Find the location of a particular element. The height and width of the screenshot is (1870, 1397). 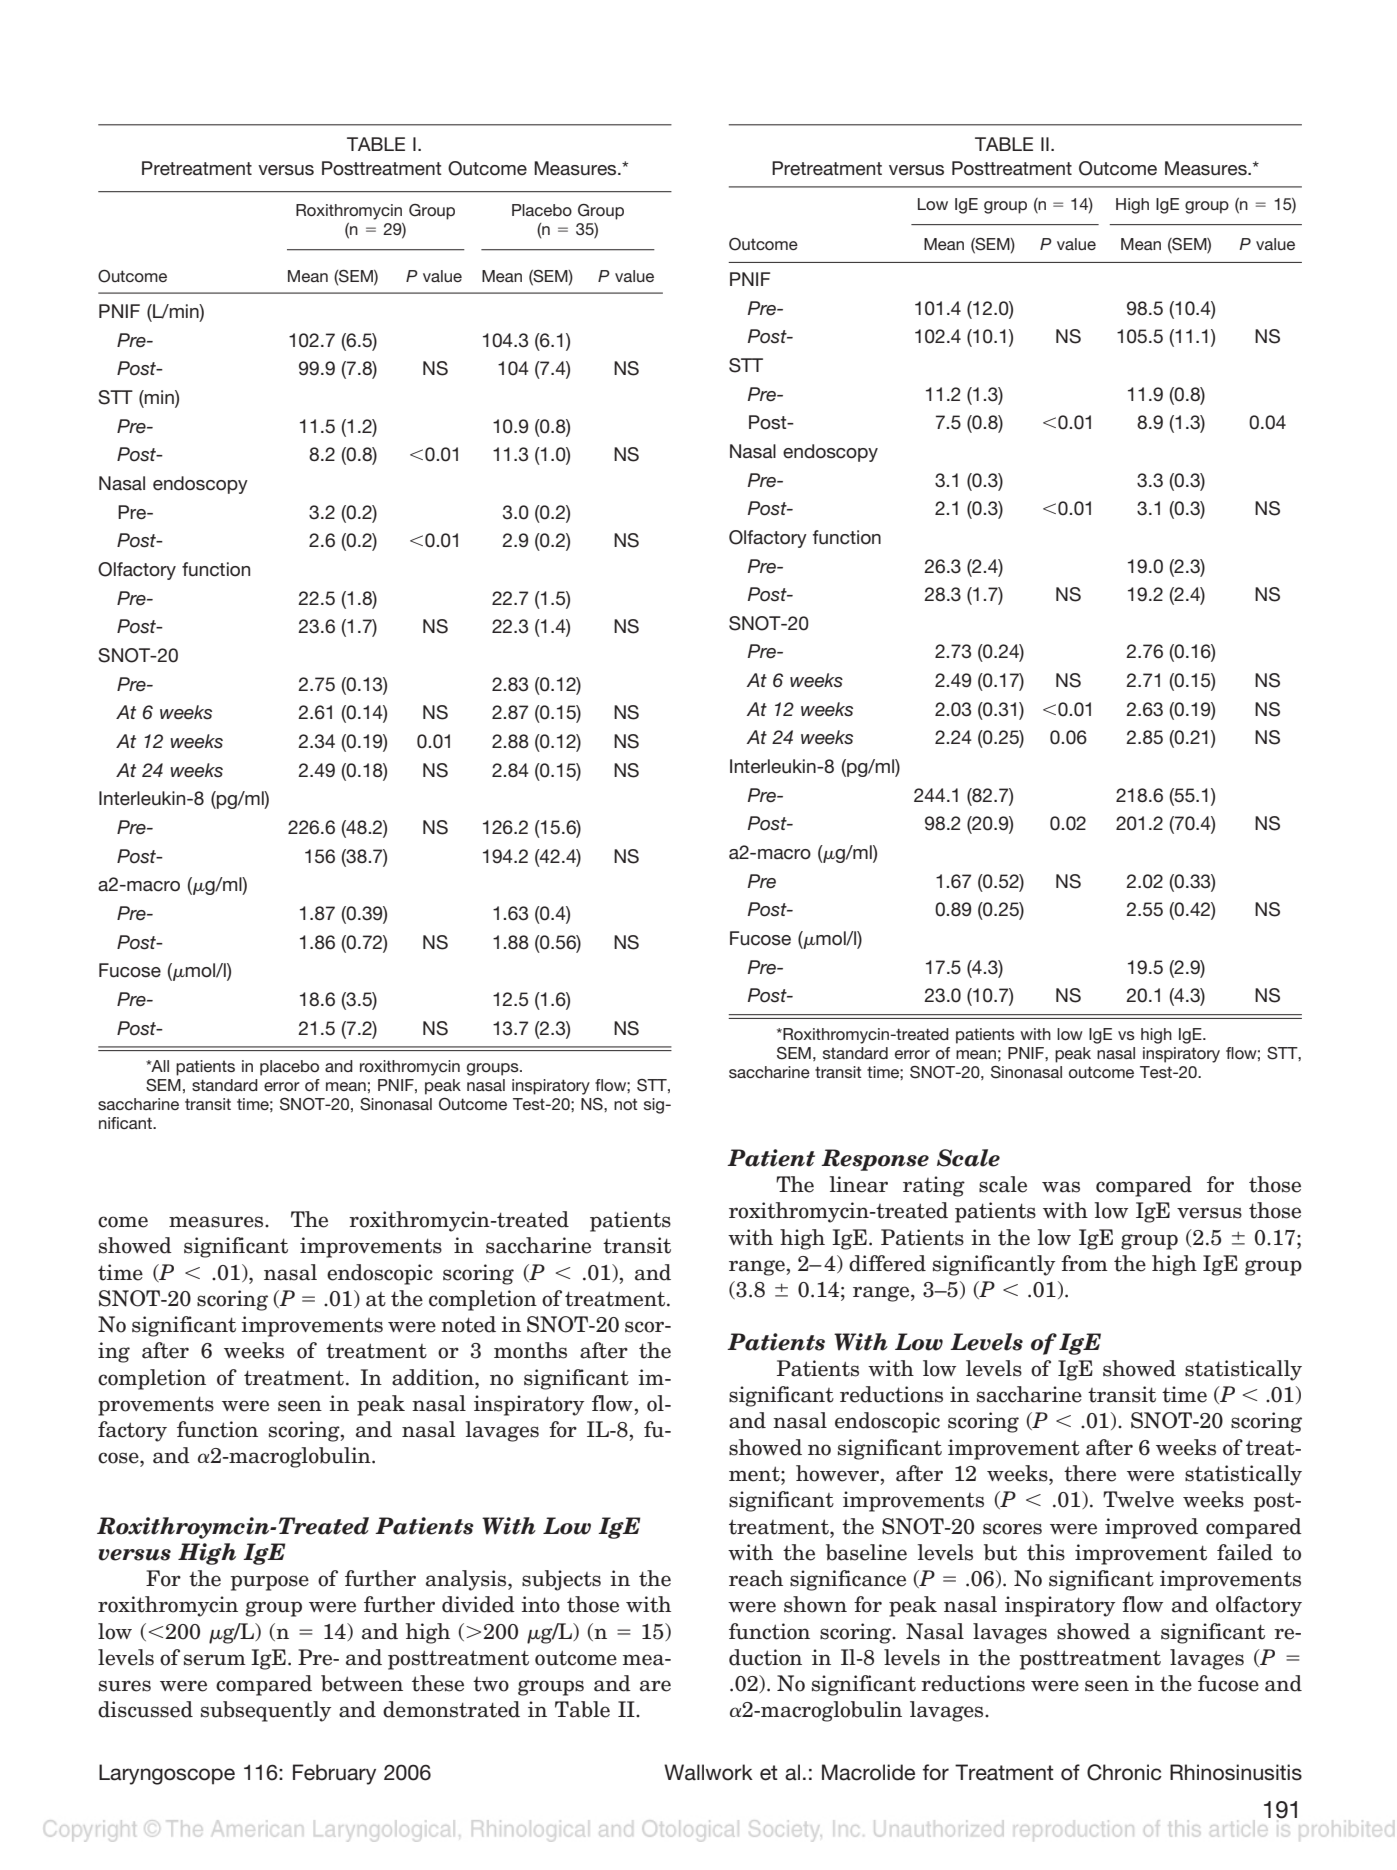

addition is located at coordinates (434, 1377).
